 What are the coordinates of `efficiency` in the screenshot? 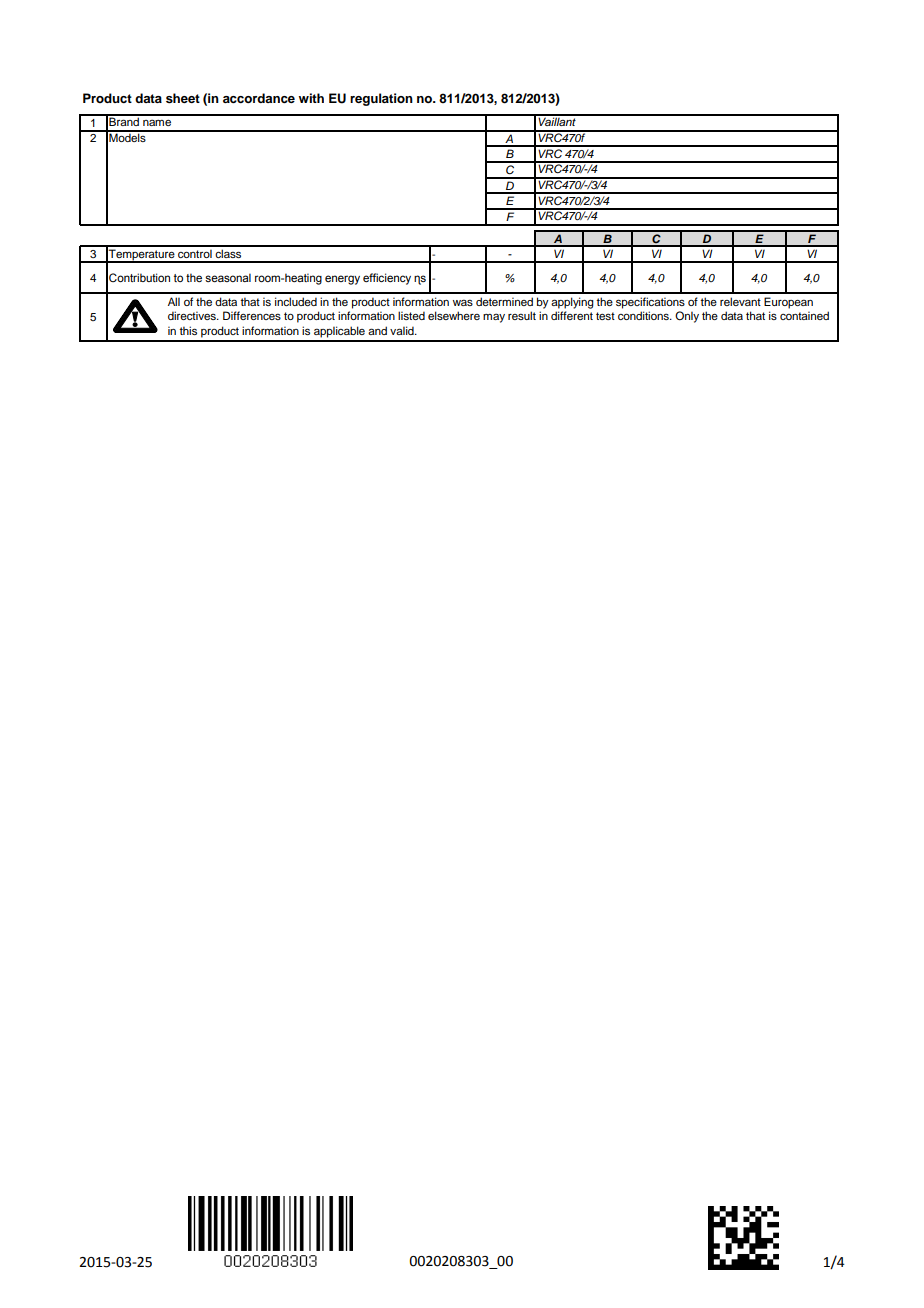 It's located at (387, 279).
